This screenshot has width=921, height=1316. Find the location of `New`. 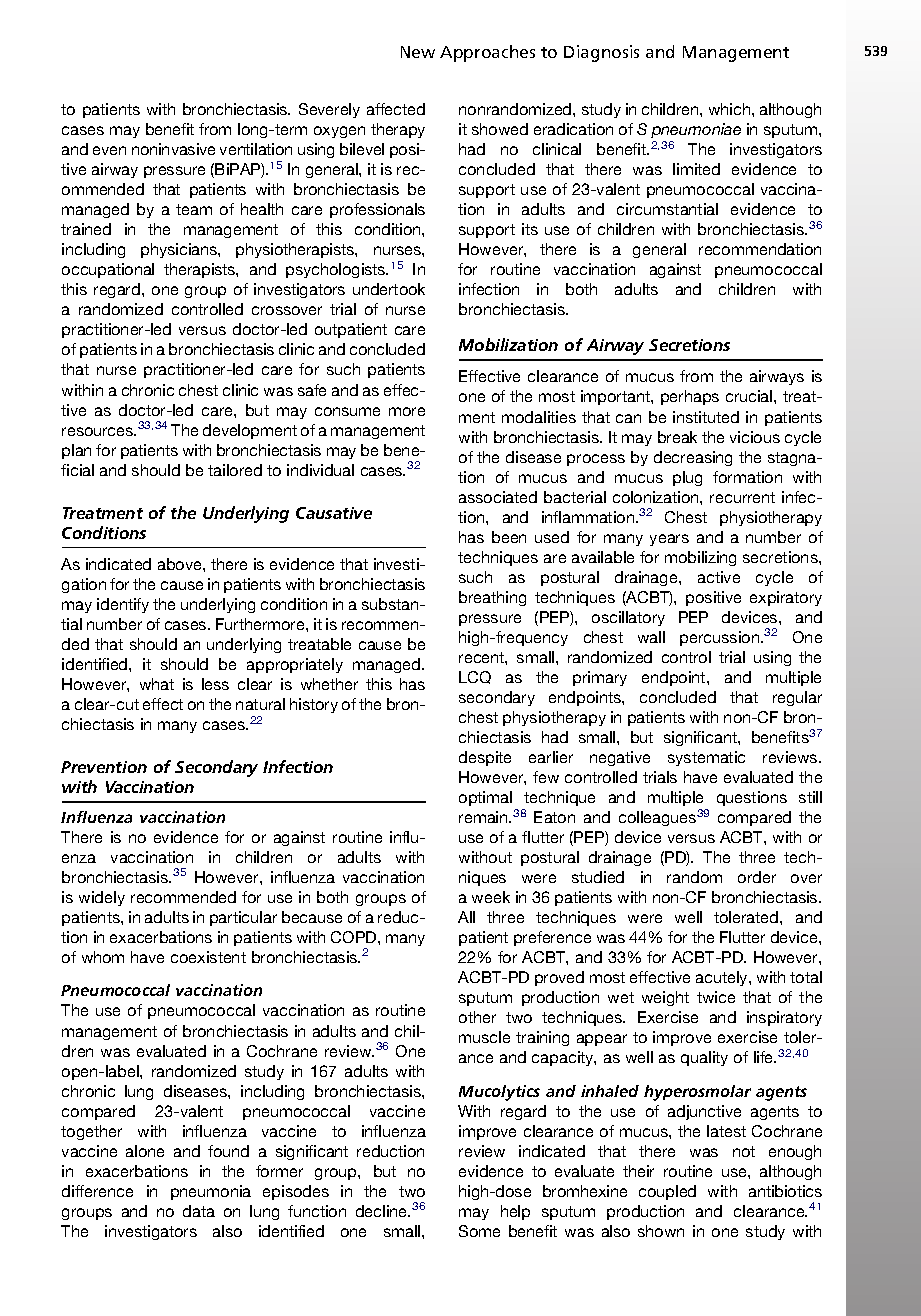

New is located at coordinates (418, 52).
